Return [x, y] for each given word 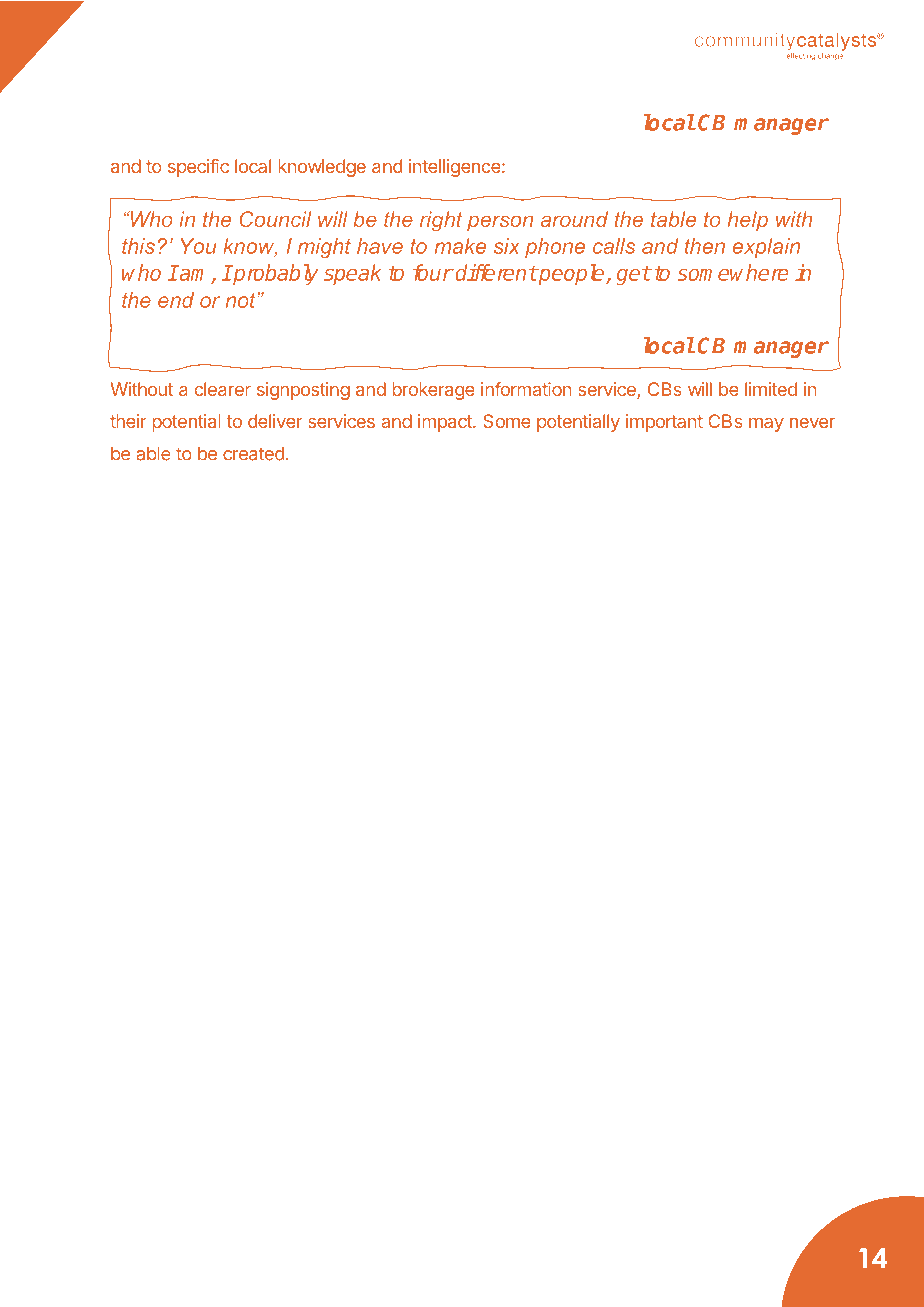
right [441, 221]
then [705, 246]
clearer [223, 389]
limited [771, 389]
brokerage [433, 391]
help [747, 221]
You [198, 246]
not [241, 300]
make [460, 246]
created [253, 453]
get [633, 275]
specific [198, 168]
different [496, 272]
